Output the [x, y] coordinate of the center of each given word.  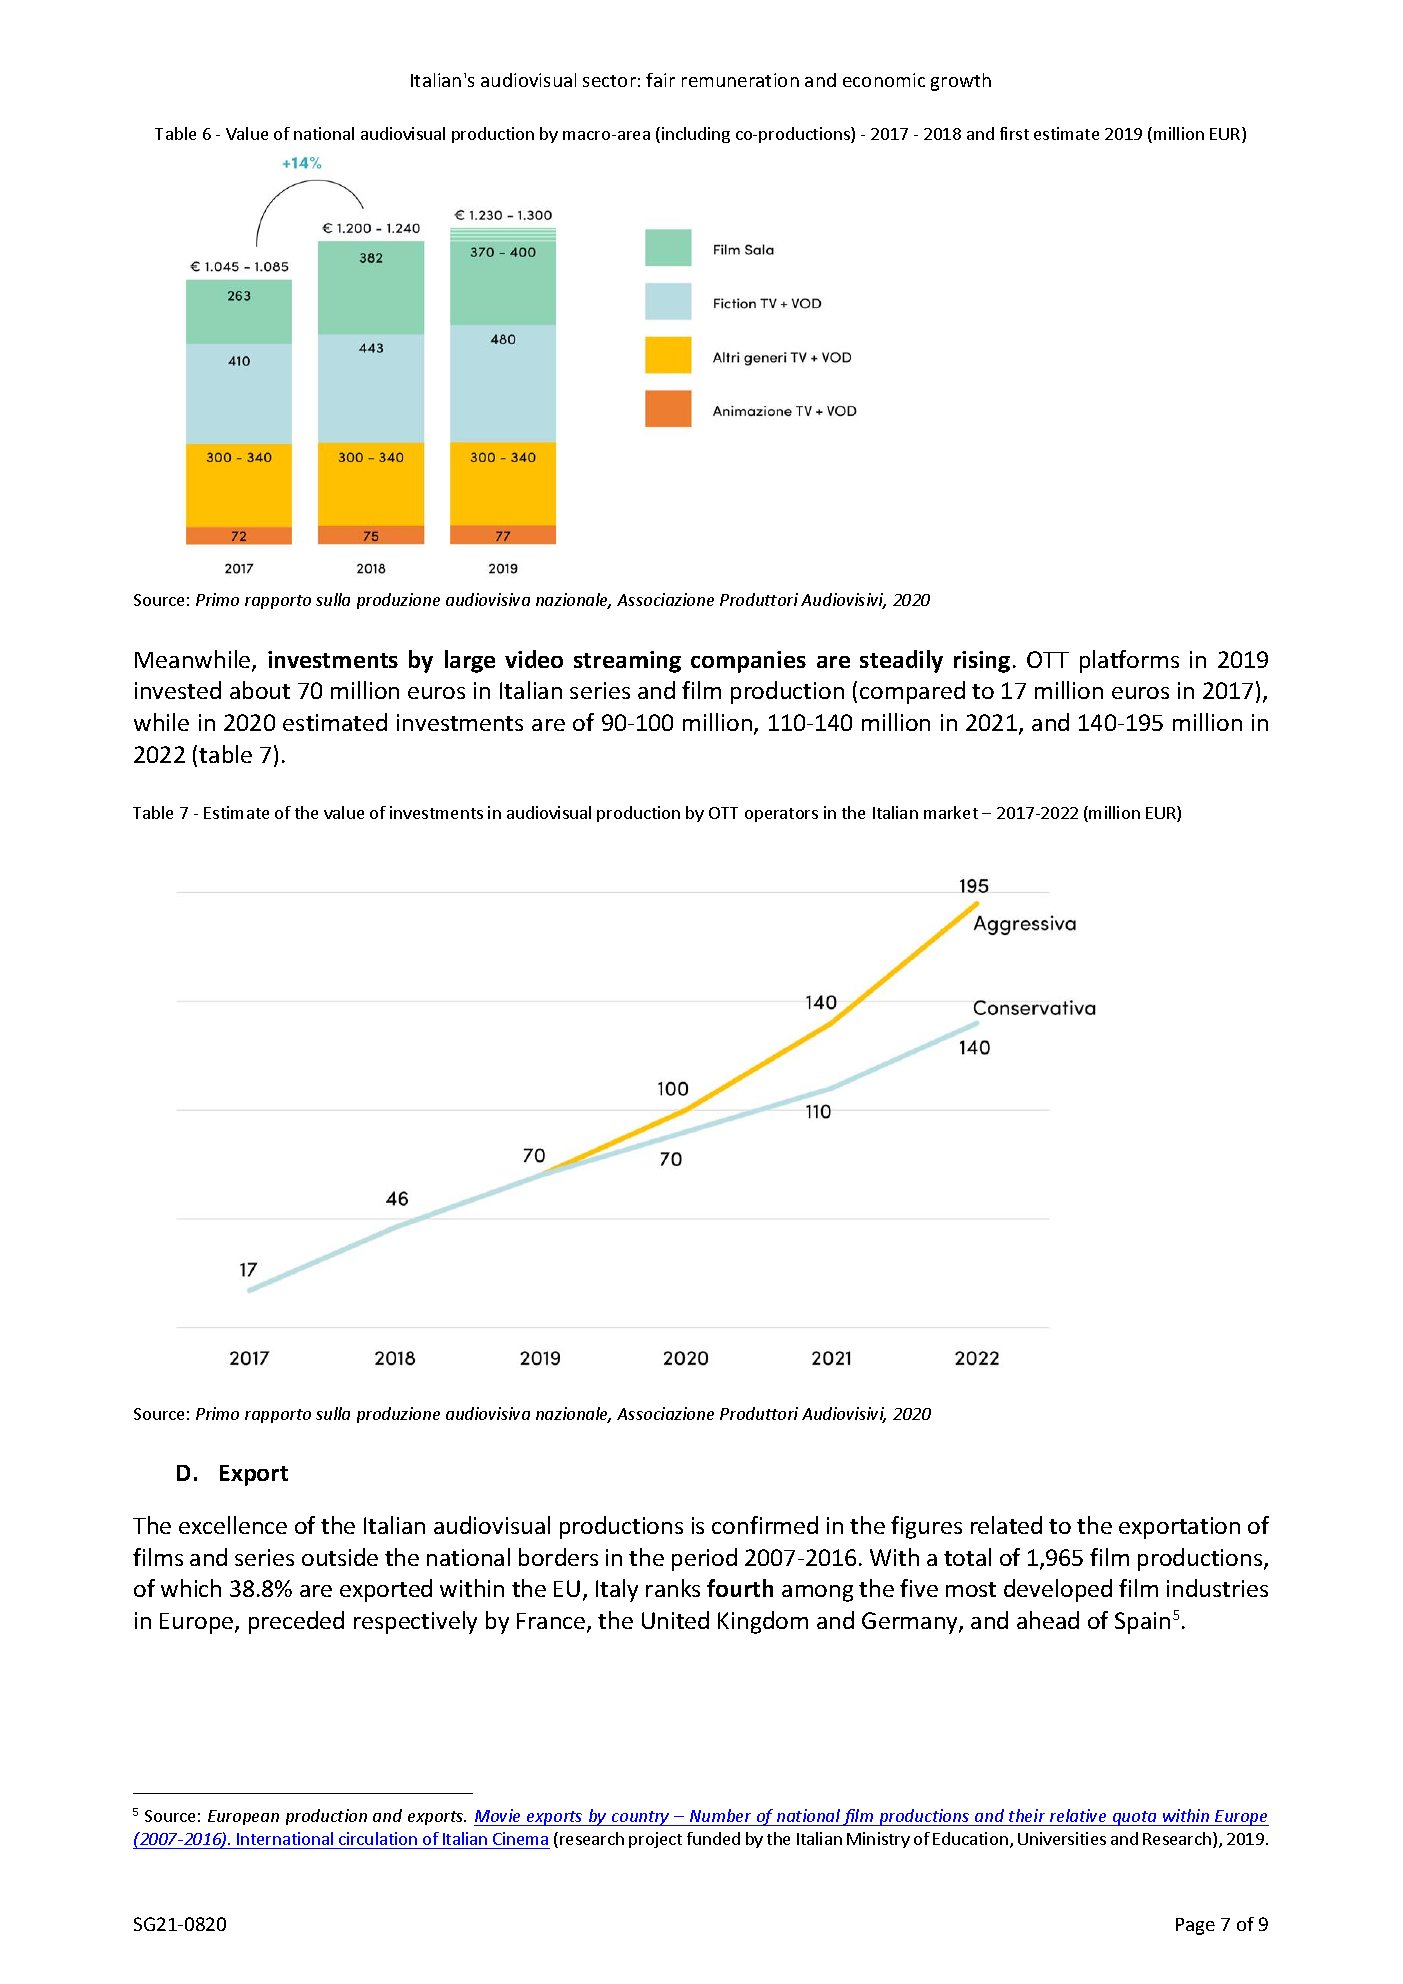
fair [660, 80]
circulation [378, 1838]
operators [781, 815]
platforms [1129, 661]
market [951, 812]
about [260, 690]
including [696, 135]
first [1014, 133]
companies [748, 662]
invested [178, 690]
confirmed [765, 1525]
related [1006, 1525]
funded [713, 1838]
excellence [233, 1525]
